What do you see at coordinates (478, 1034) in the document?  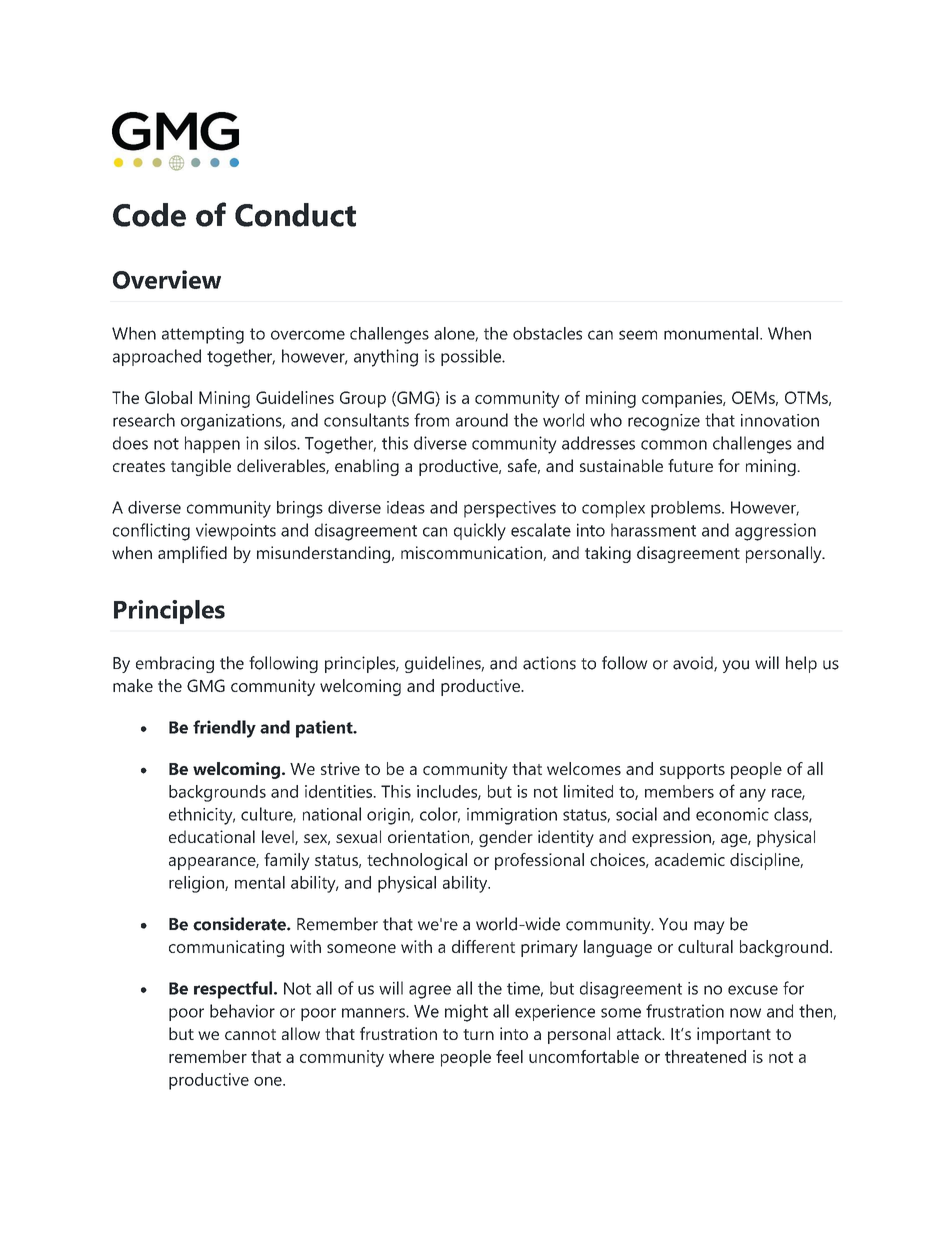 I see `turn` at bounding box center [478, 1034].
